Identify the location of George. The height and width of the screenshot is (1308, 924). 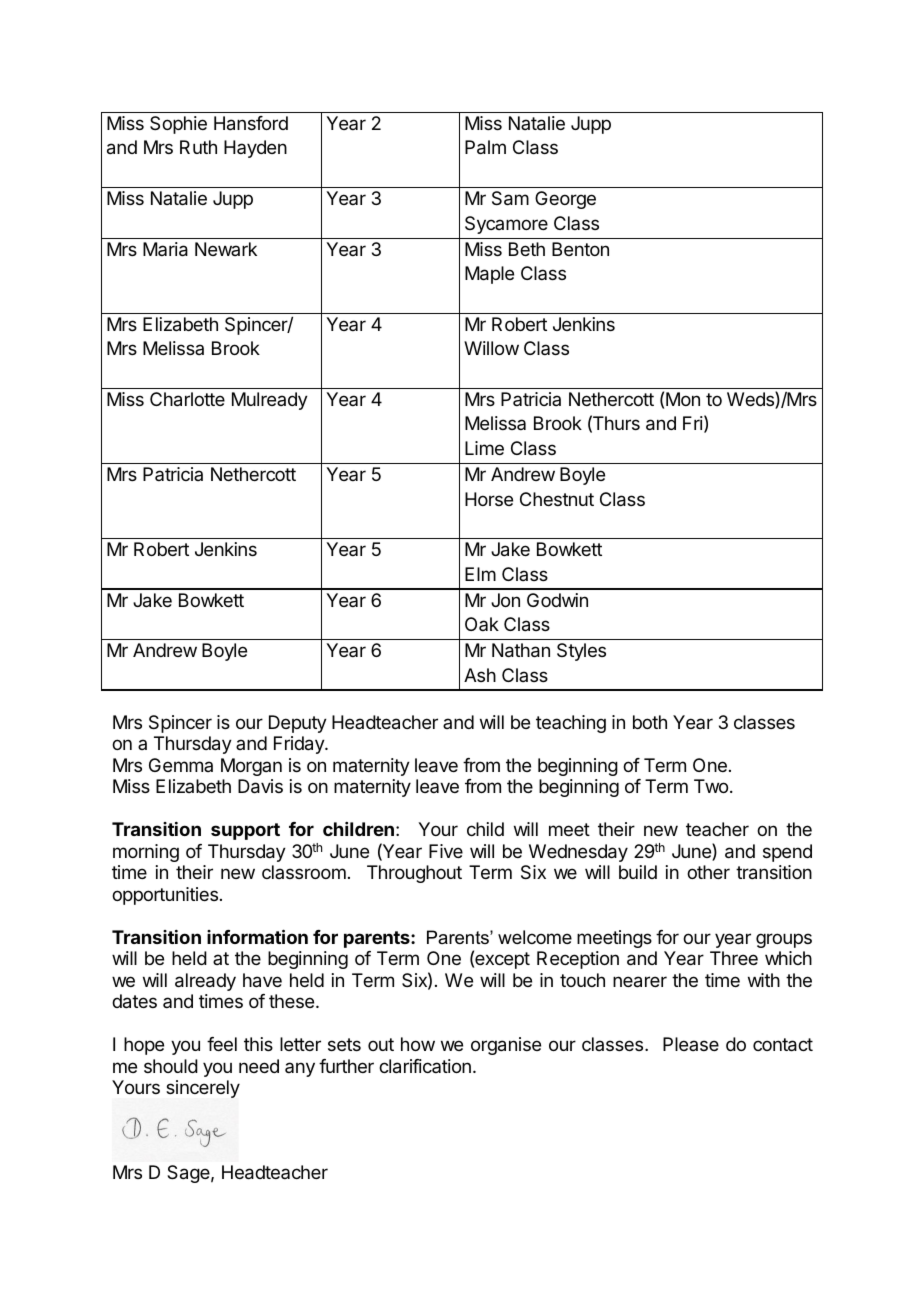
(565, 200).
